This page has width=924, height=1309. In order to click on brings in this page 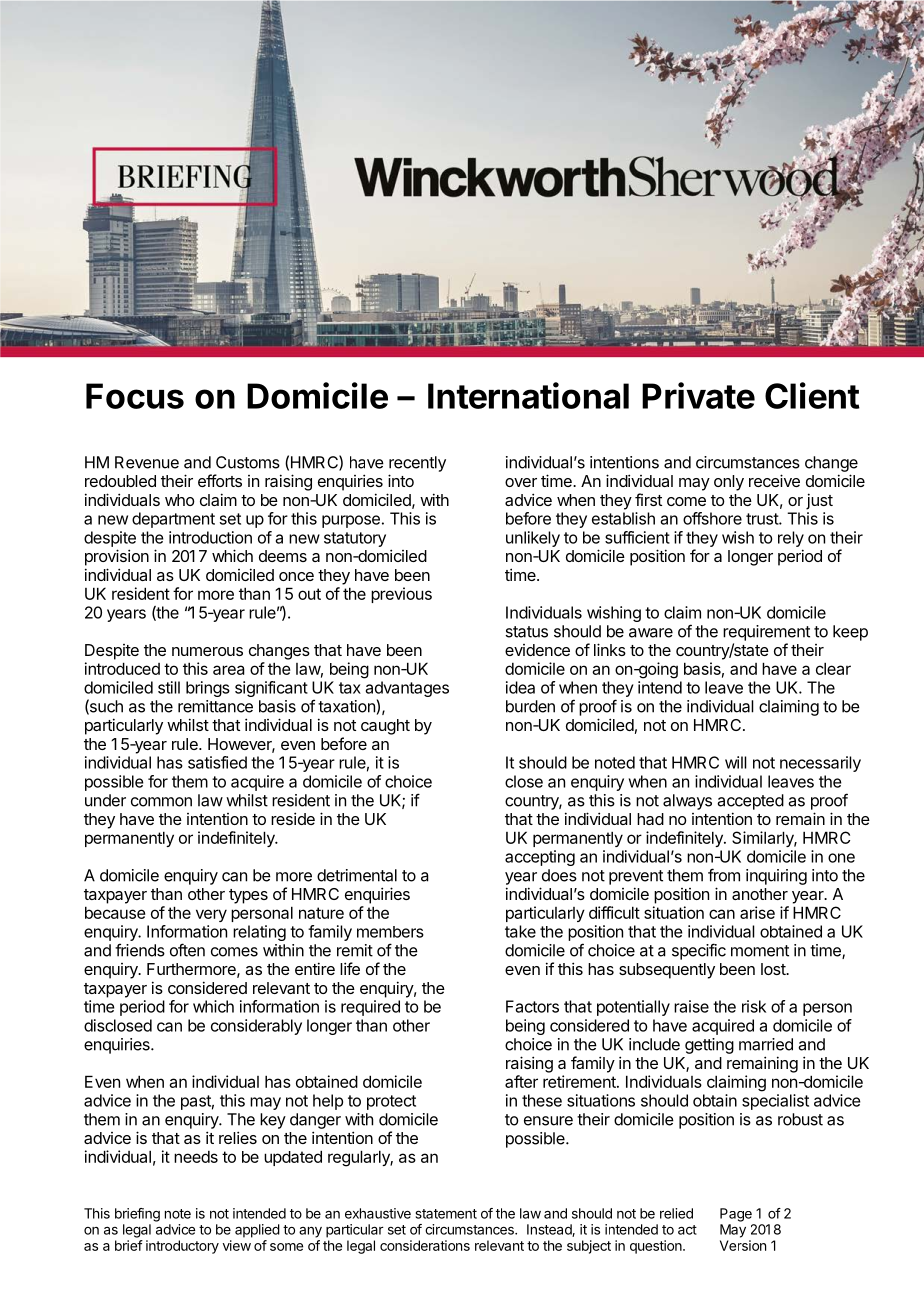, I will do `click(208, 689)`.
